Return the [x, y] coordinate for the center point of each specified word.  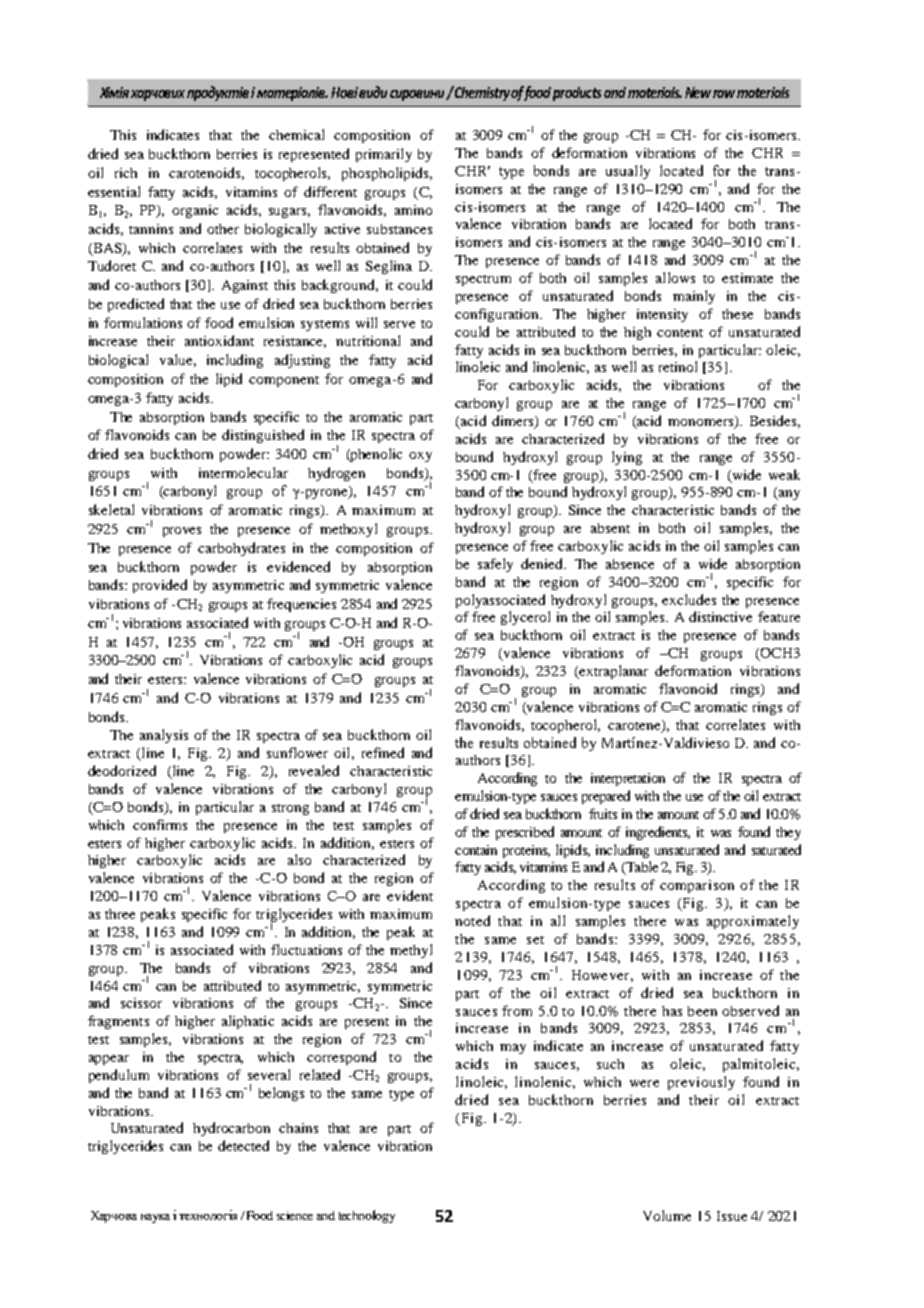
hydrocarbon [231, 1129]
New [698, 92]
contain [476, 850]
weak [784, 474]
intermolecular [243, 472]
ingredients [658, 833]
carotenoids [206, 173]
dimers [514, 422]
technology [367, 1216]
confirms [160, 824]
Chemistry [482, 93]
